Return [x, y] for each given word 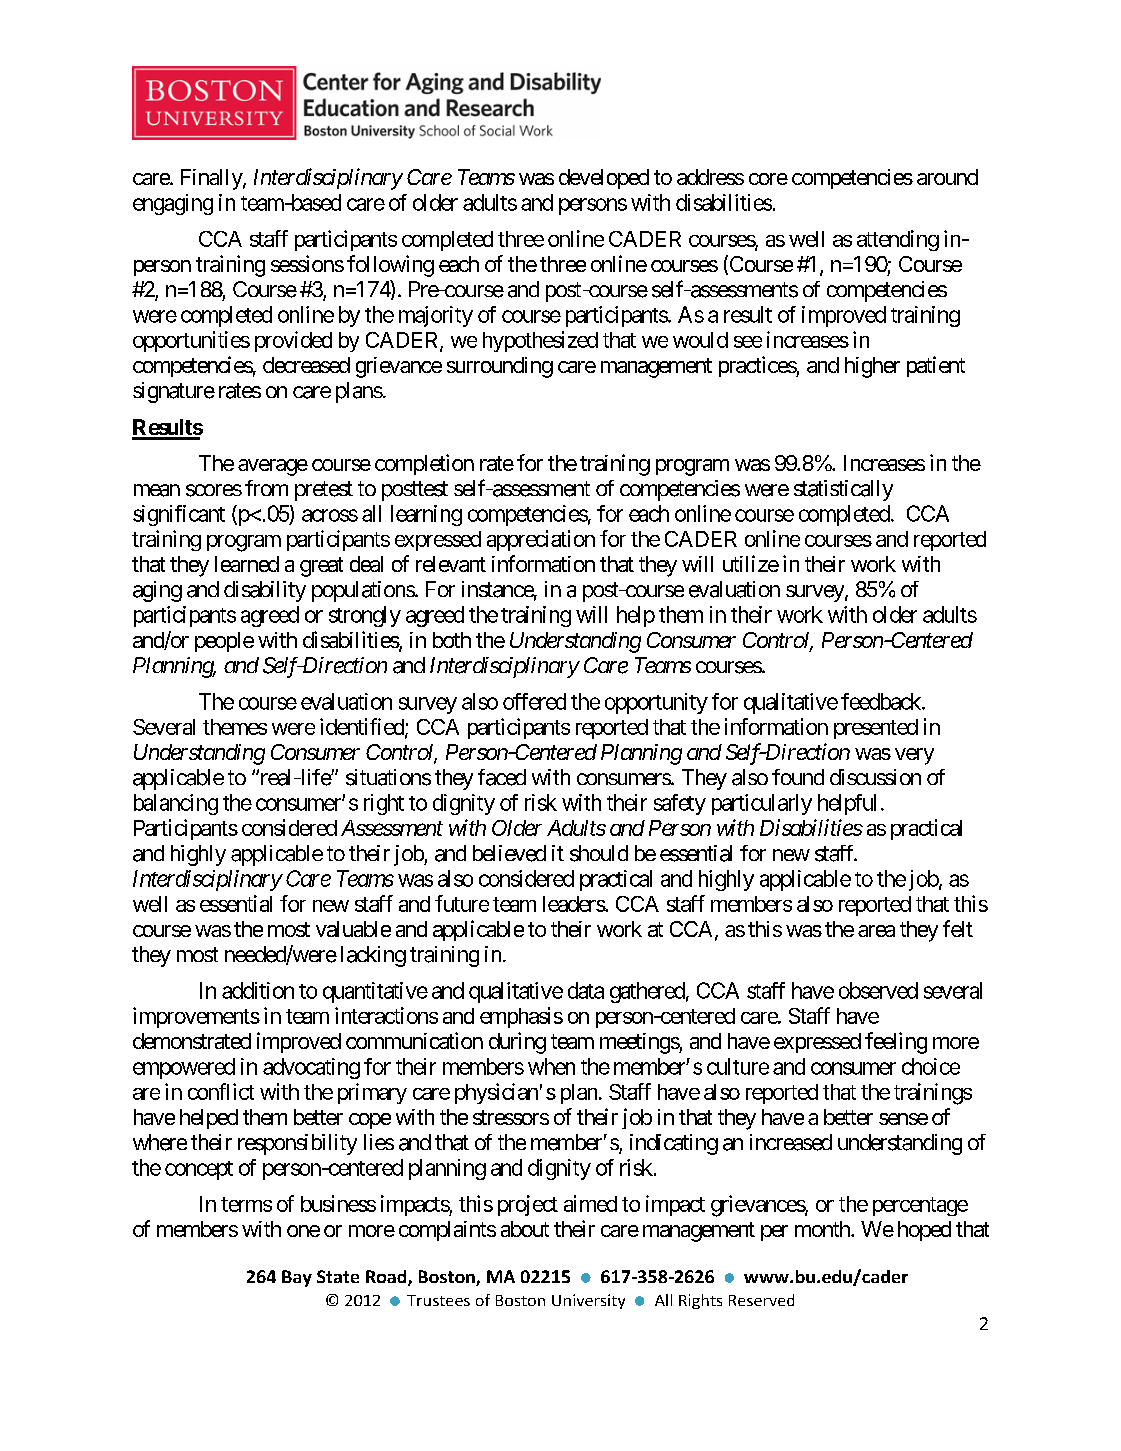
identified [363, 727]
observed [878, 990]
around [947, 177]
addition [258, 990]
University [588, 1301]
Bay [297, 1278]
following [390, 266]
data [586, 990]
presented [876, 729]
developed [604, 179]
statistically [843, 490]
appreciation [541, 540]
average [273, 467]
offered [534, 701]
